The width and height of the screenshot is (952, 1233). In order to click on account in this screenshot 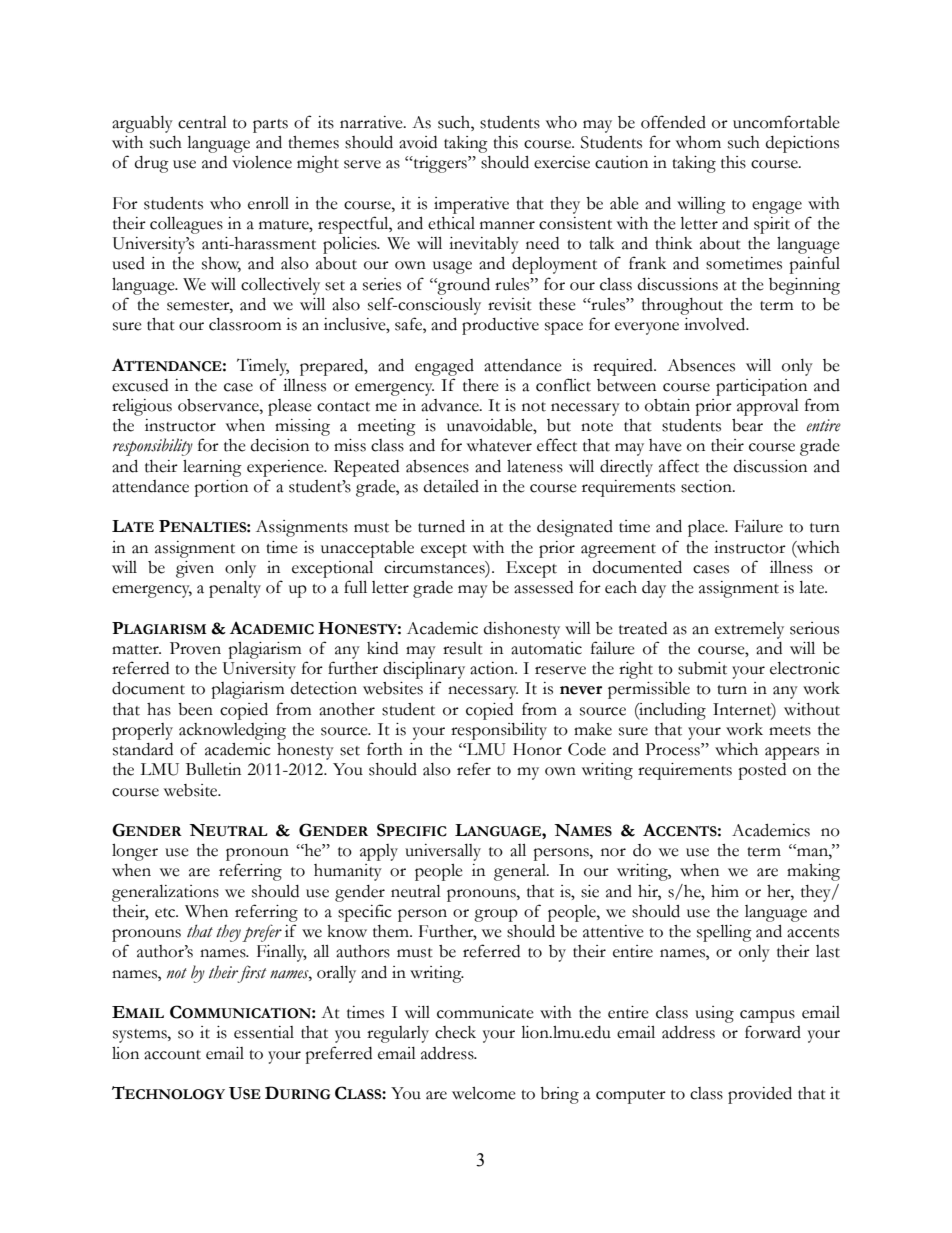, I will do `click(172, 1055)`.
